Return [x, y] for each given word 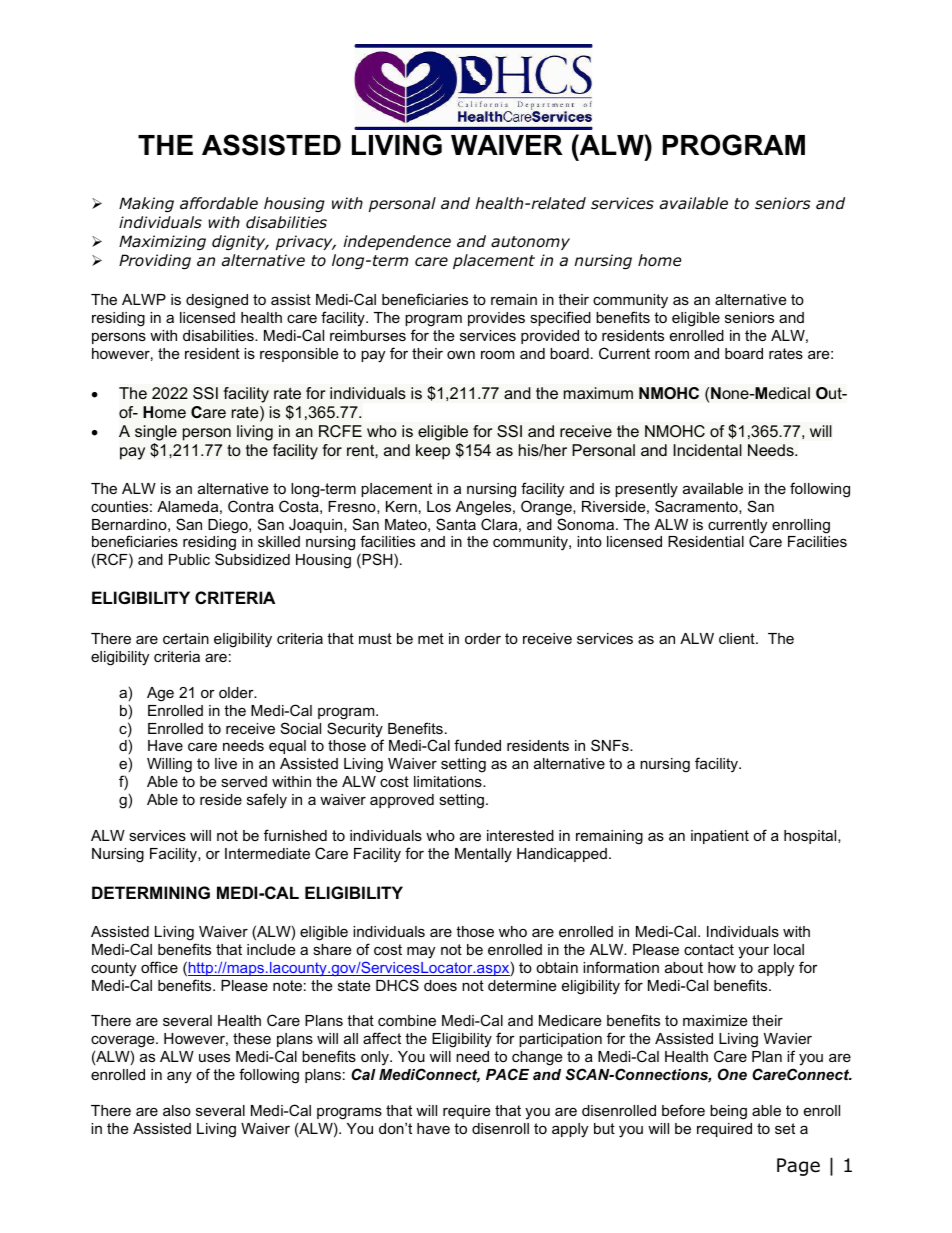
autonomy [530, 243]
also [177, 1110]
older [237, 692]
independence [397, 242]
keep [433, 452]
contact [709, 949]
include [271, 949]
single [156, 434]
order [483, 638]
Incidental [707, 450]
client [738, 638]
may [421, 952]
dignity [240, 242]
